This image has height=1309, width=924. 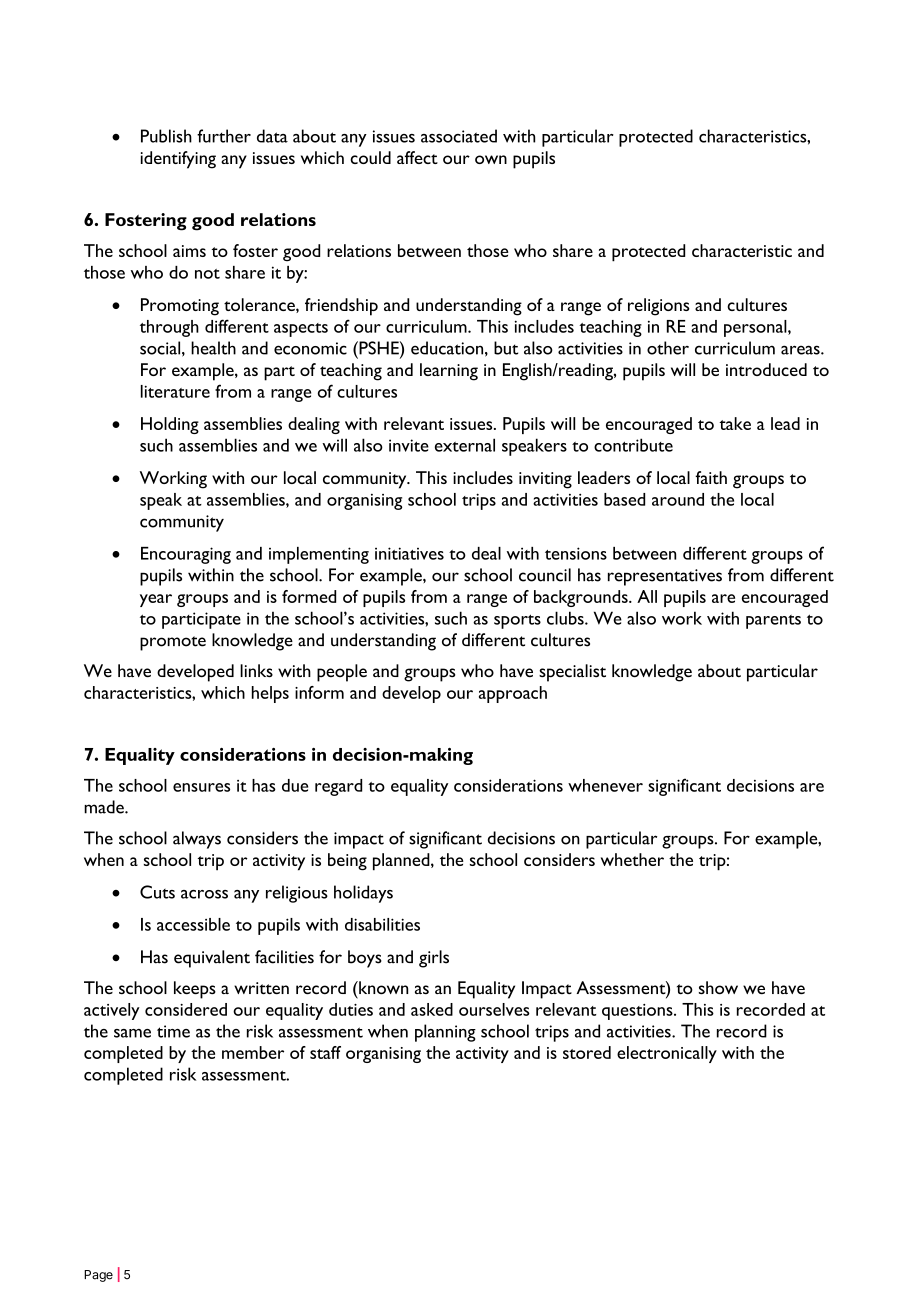 I want to click on parents, so click(x=773, y=622).
